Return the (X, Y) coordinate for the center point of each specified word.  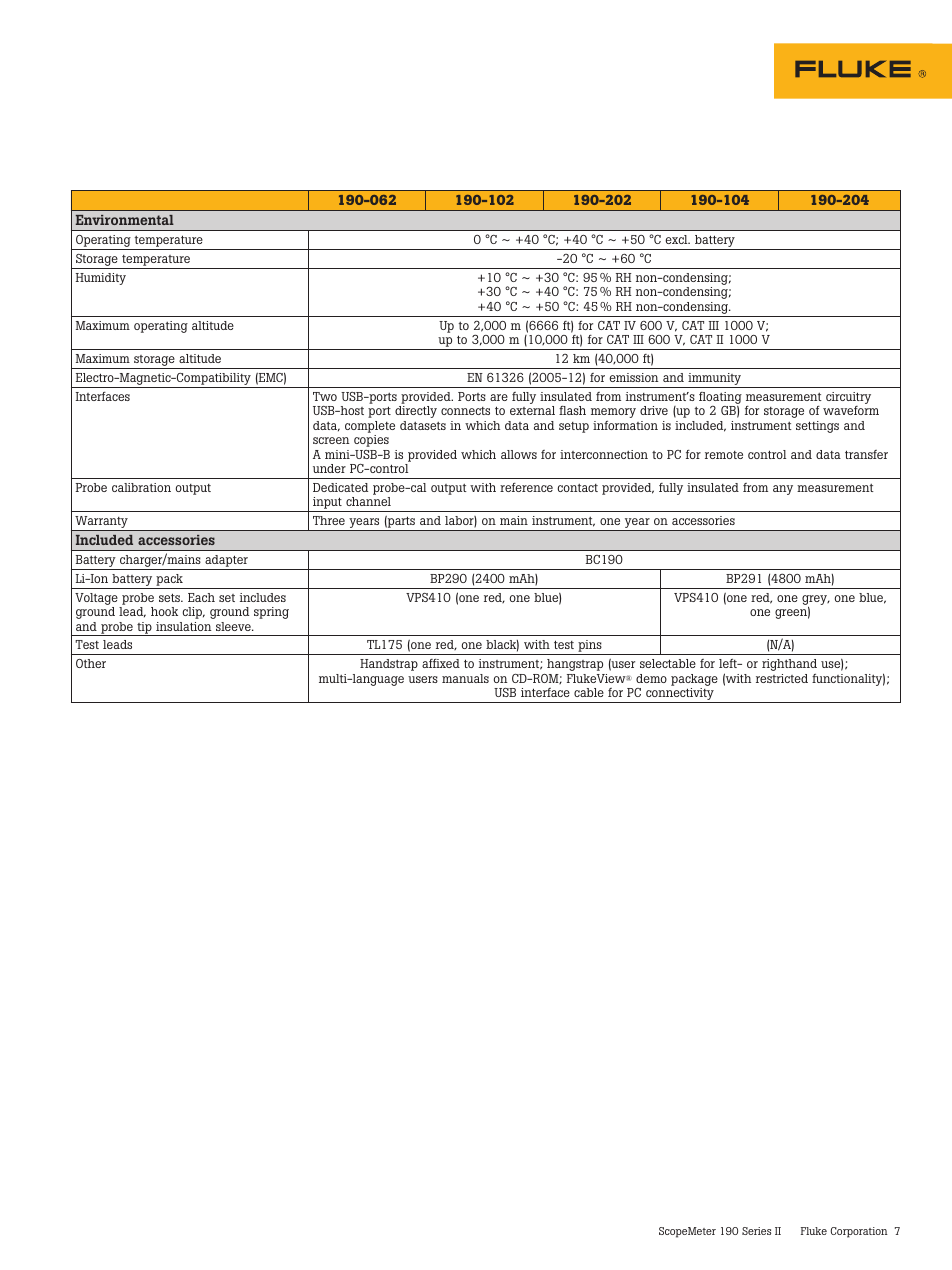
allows (519, 454)
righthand (789, 665)
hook (164, 611)
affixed (441, 663)
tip (144, 629)
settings (817, 427)
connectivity (680, 695)
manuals (465, 678)
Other (91, 663)
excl (677, 239)
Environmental (125, 220)
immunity (715, 380)
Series (756, 1231)
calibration (141, 487)
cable (589, 692)
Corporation (859, 1232)
